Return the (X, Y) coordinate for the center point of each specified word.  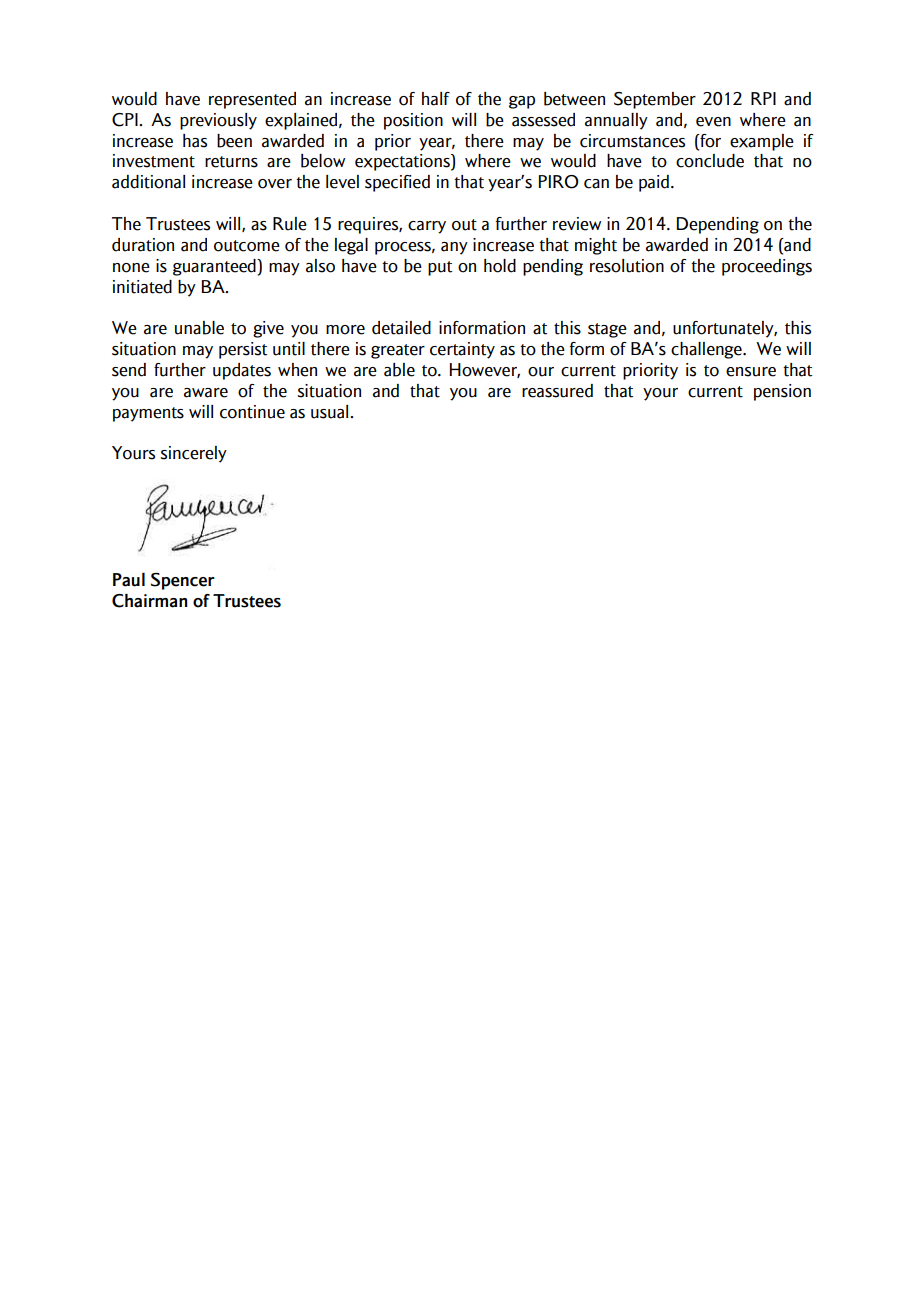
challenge (707, 350)
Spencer (183, 581)
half (436, 99)
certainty (462, 350)
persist (243, 350)
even (713, 122)
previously (218, 121)
